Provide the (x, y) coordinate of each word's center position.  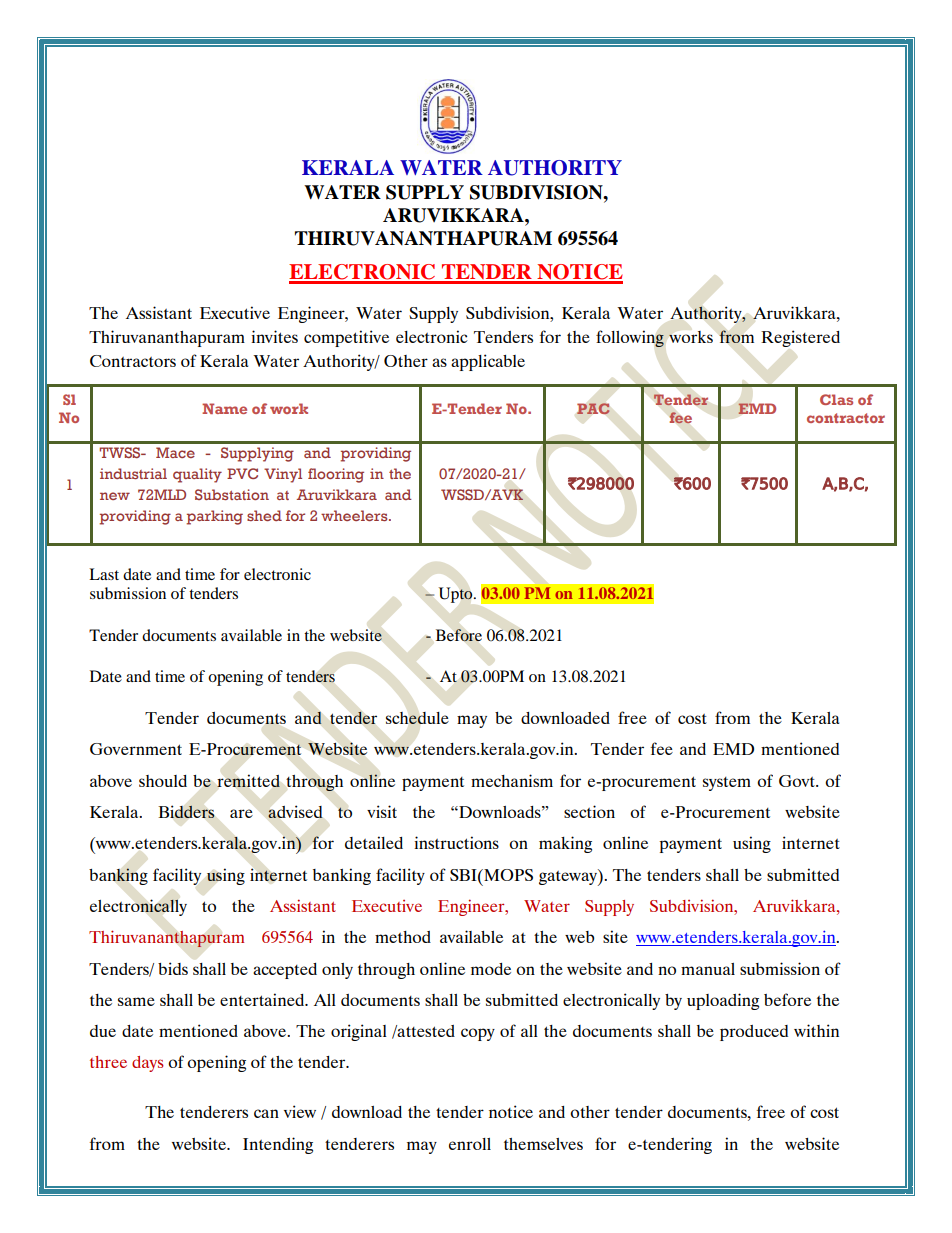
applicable (488, 362)
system (727, 784)
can (266, 1113)
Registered (800, 338)
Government (136, 749)
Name (224, 408)
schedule (417, 718)
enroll (470, 1144)
